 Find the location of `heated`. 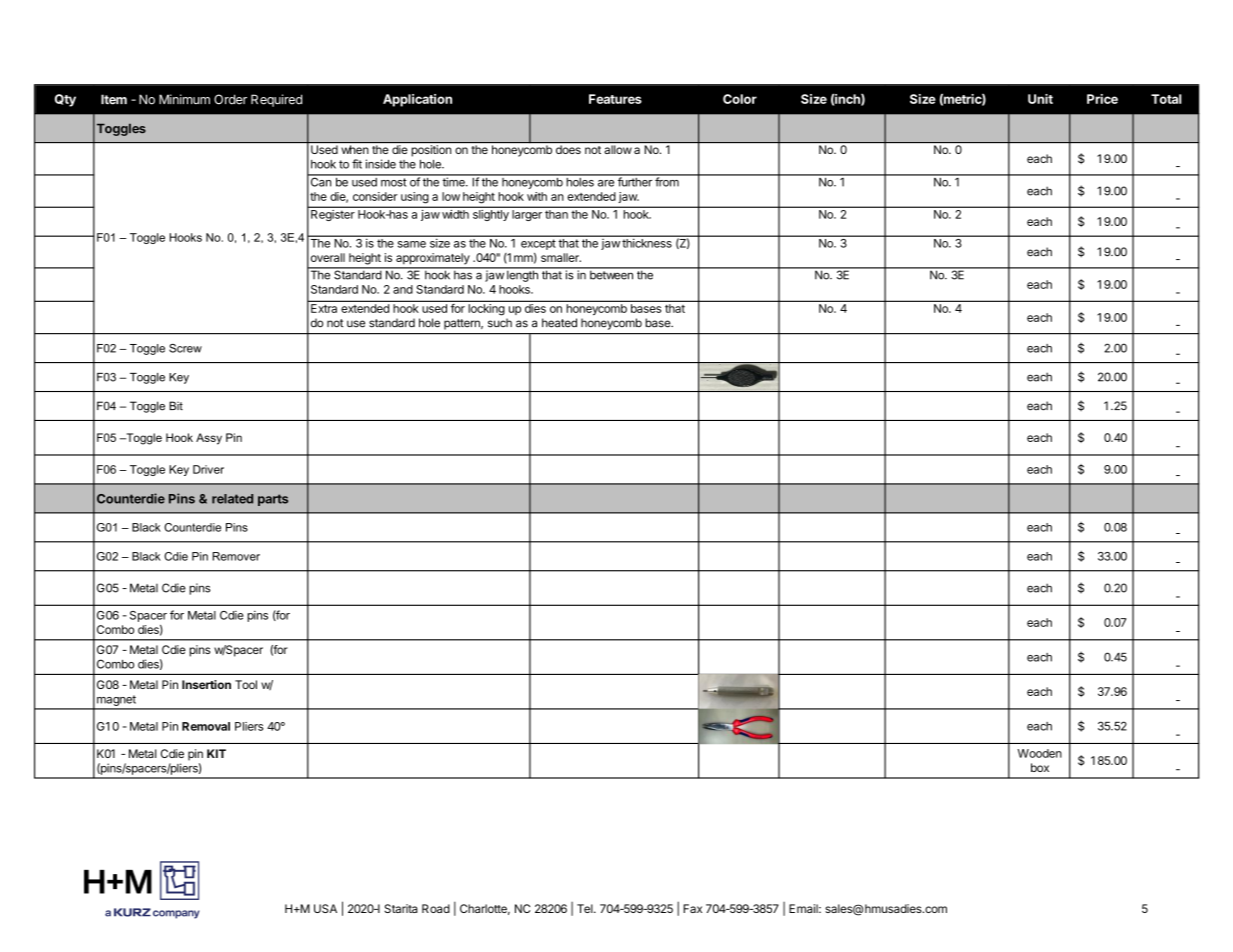

heated is located at coordinates (559, 323).
